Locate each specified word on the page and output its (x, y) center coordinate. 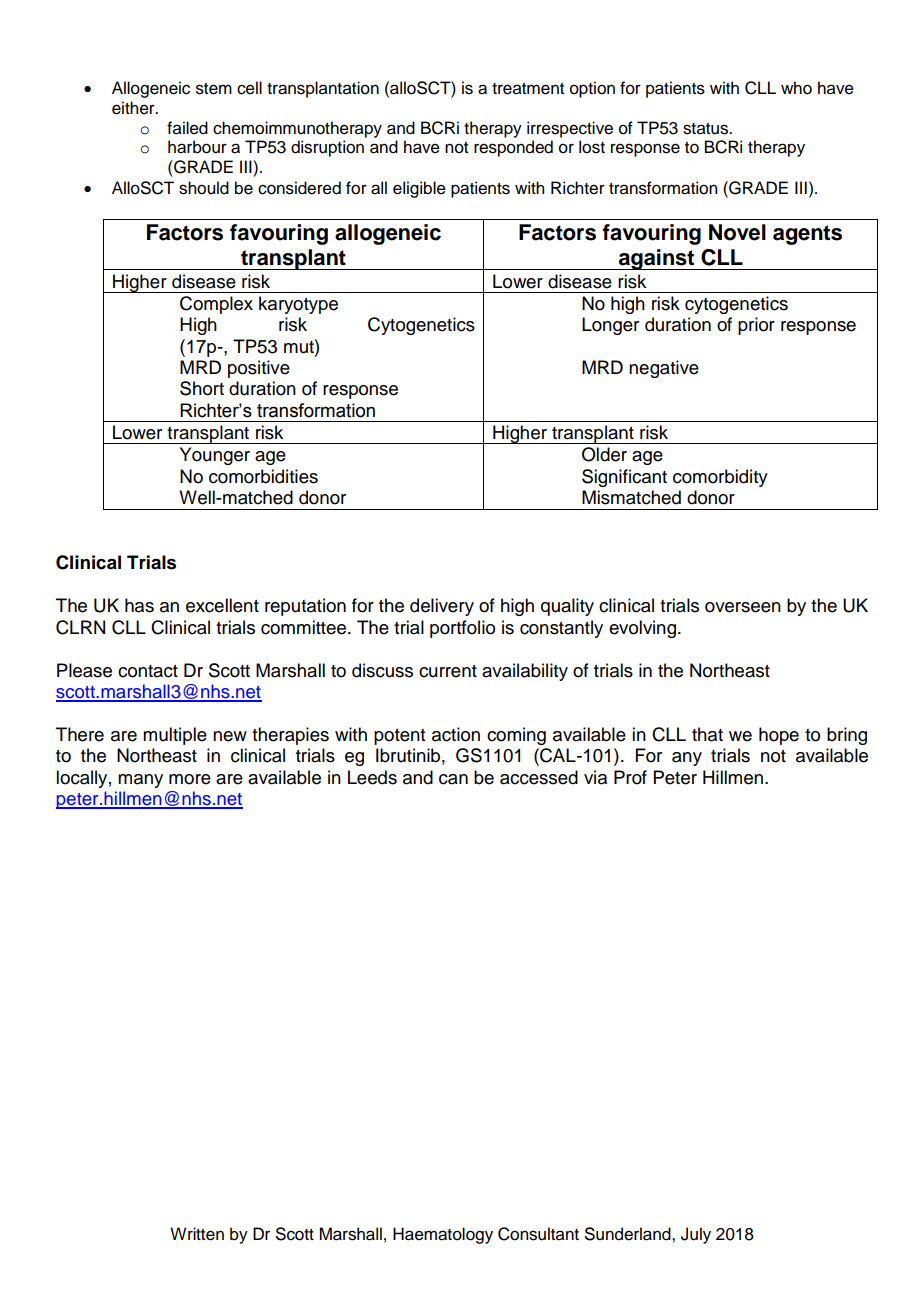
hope (779, 736)
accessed (539, 777)
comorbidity (720, 478)
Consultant (538, 1234)
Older (604, 454)
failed (187, 128)
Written (197, 1234)
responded (513, 148)
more (190, 779)
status (707, 129)
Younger (215, 456)
